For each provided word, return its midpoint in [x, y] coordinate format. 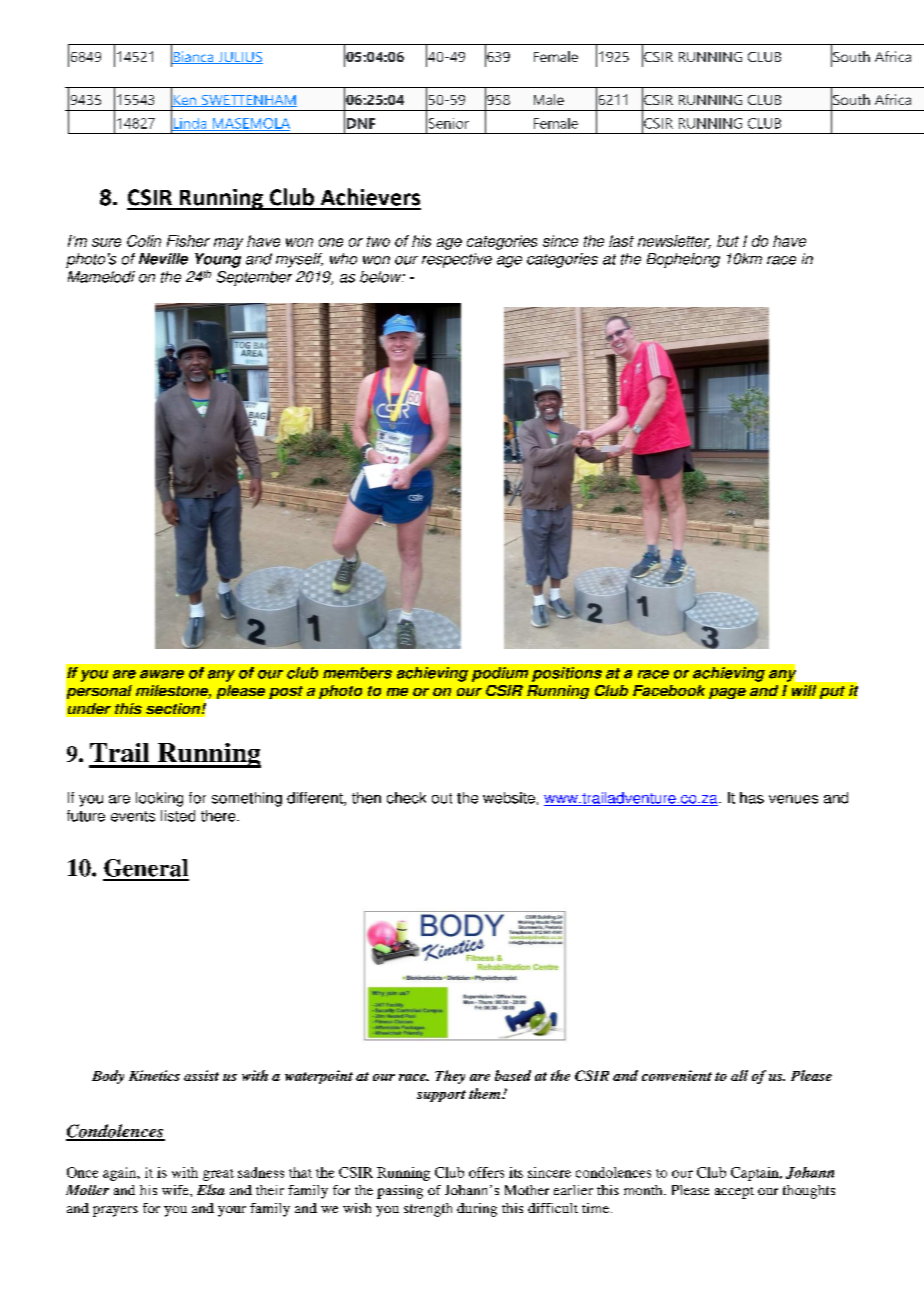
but [728, 241]
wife [176, 1190]
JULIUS [239, 58]
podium [500, 674]
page [727, 693]
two [378, 241]
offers [486, 1172]
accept [734, 1193]
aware [162, 674]
